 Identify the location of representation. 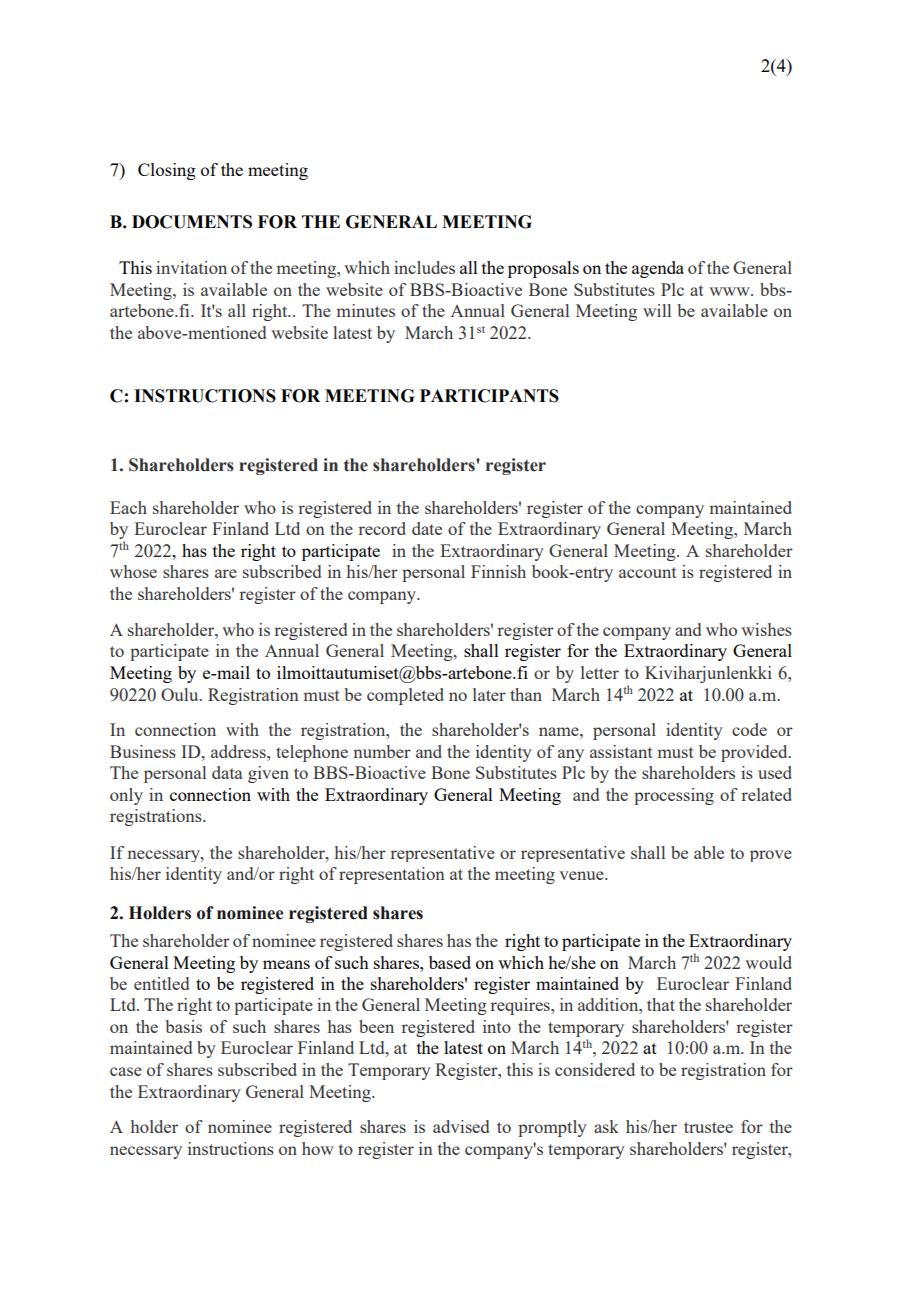
(392, 875).
